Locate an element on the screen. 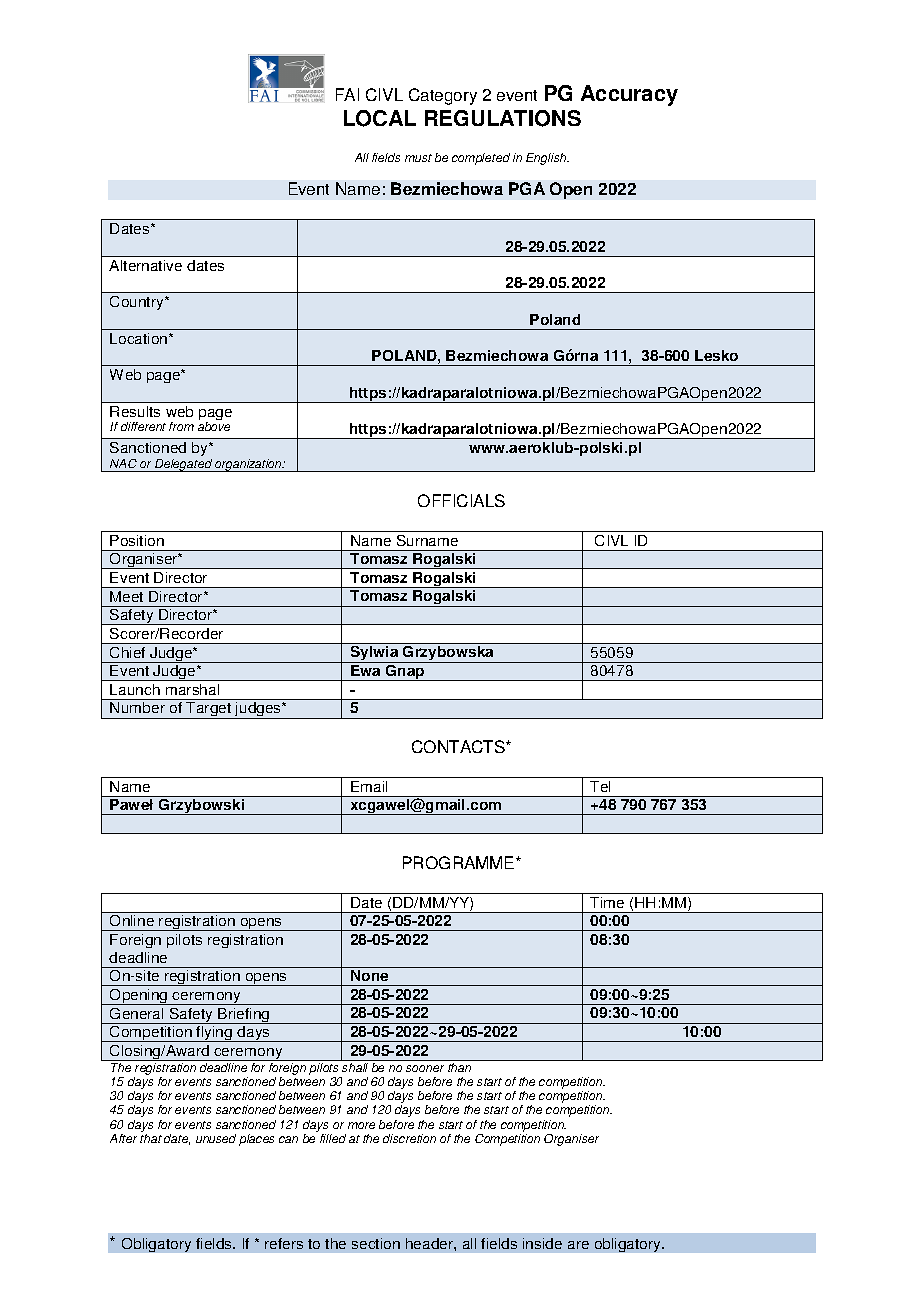 The width and height of the screenshot is (924, 1308). Alternative is located at coordinates (145, 265).
